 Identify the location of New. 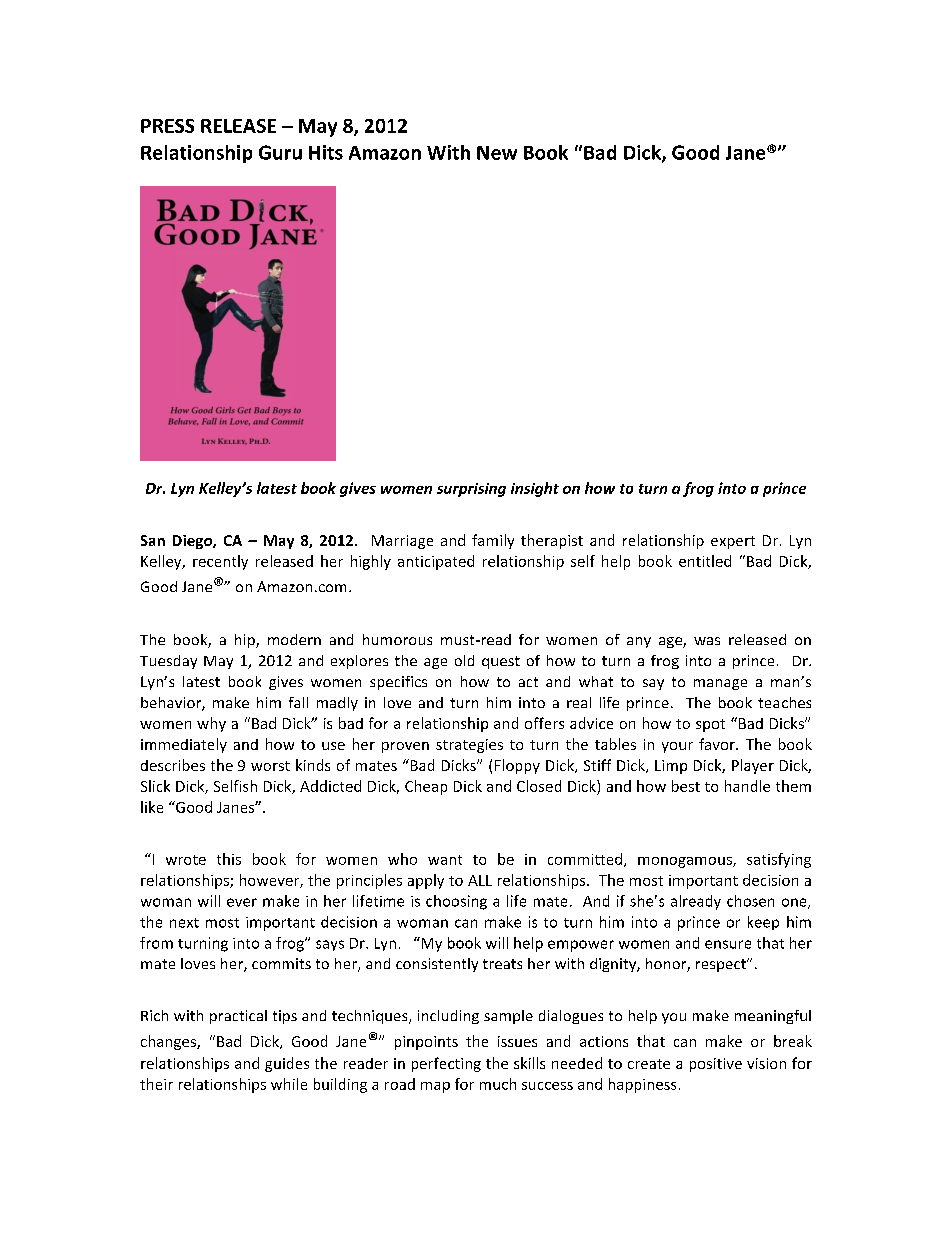
(497, 153).
